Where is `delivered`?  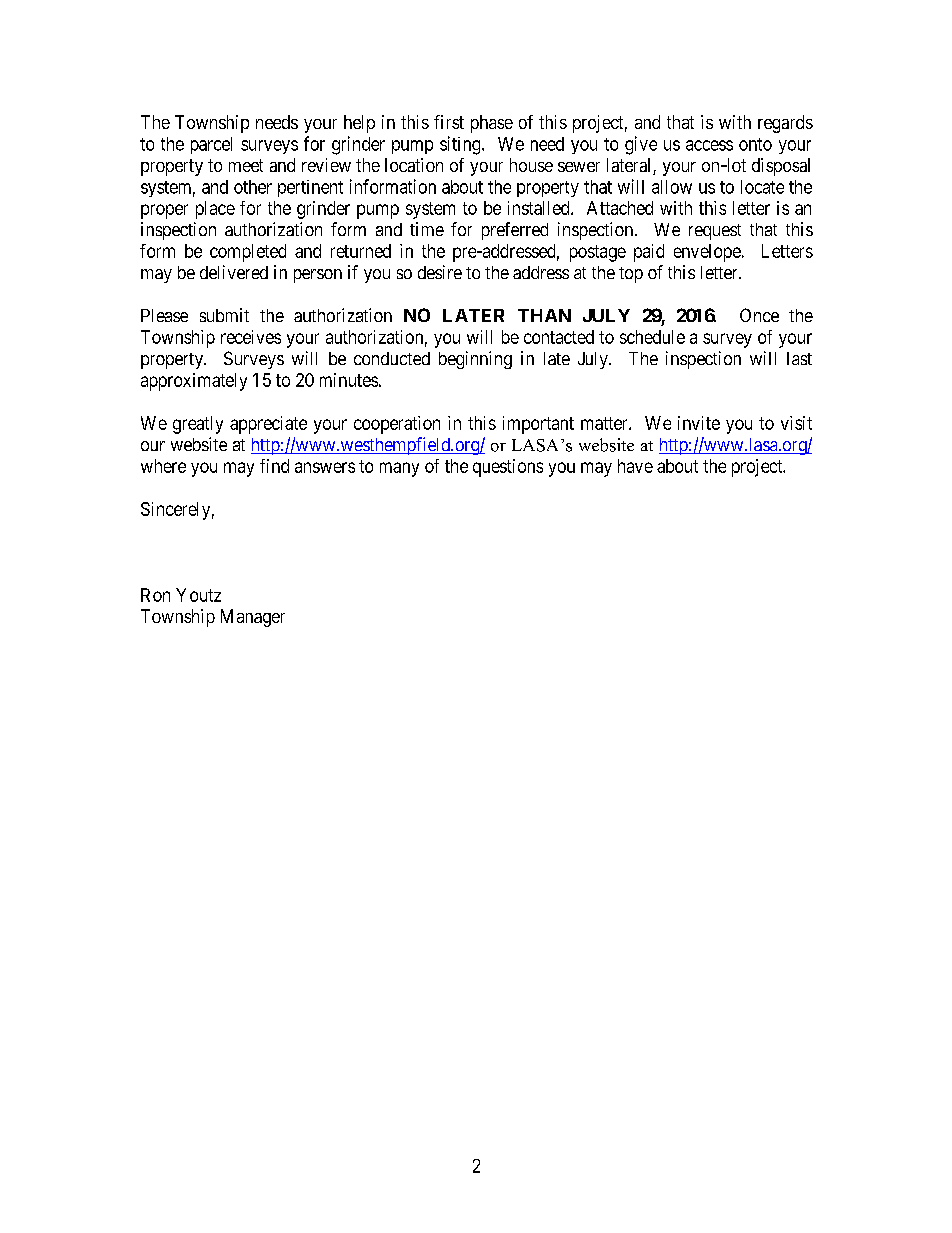 delivered is located at coordinates (234, 272).
